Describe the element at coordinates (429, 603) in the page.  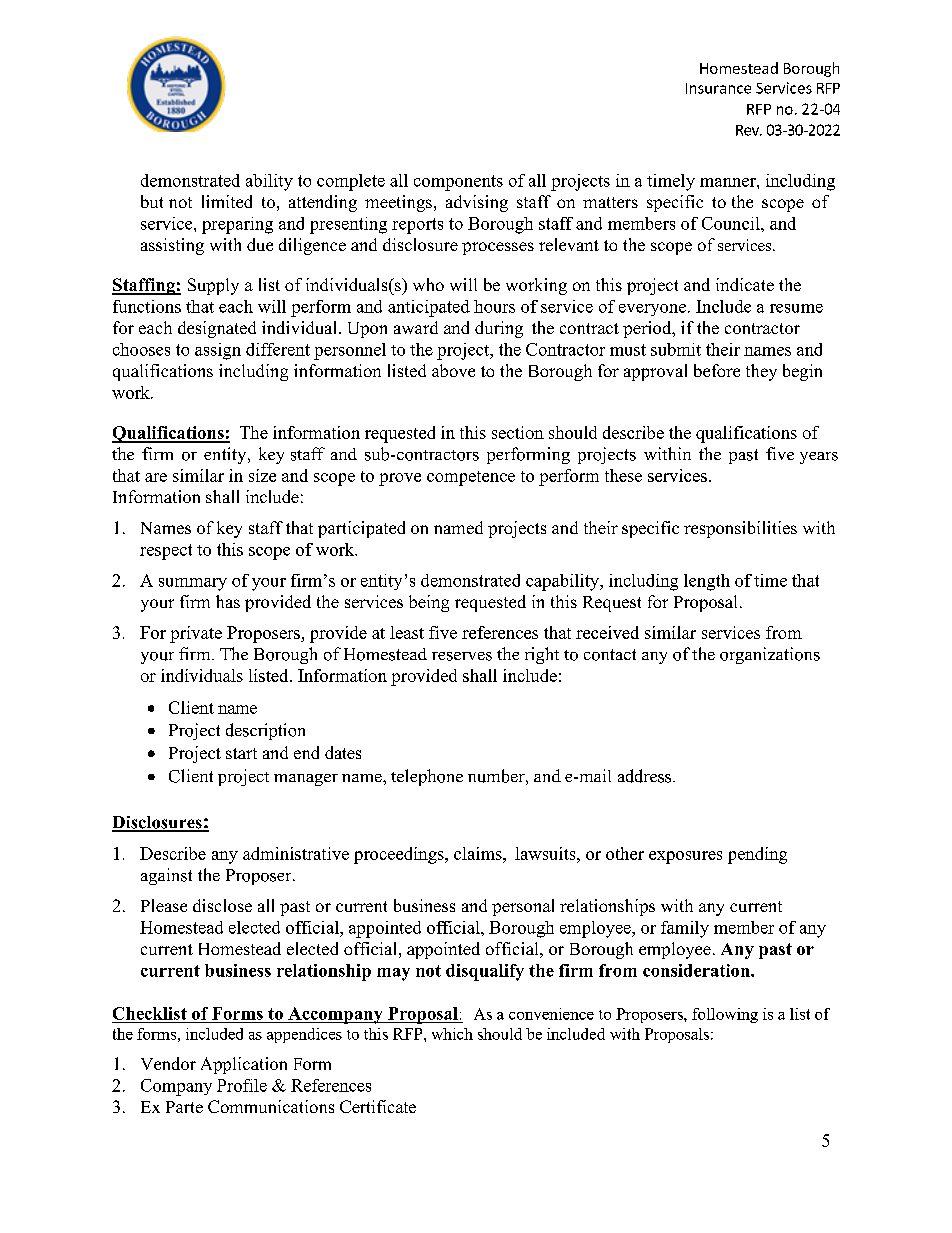
I see `being` at that location.
